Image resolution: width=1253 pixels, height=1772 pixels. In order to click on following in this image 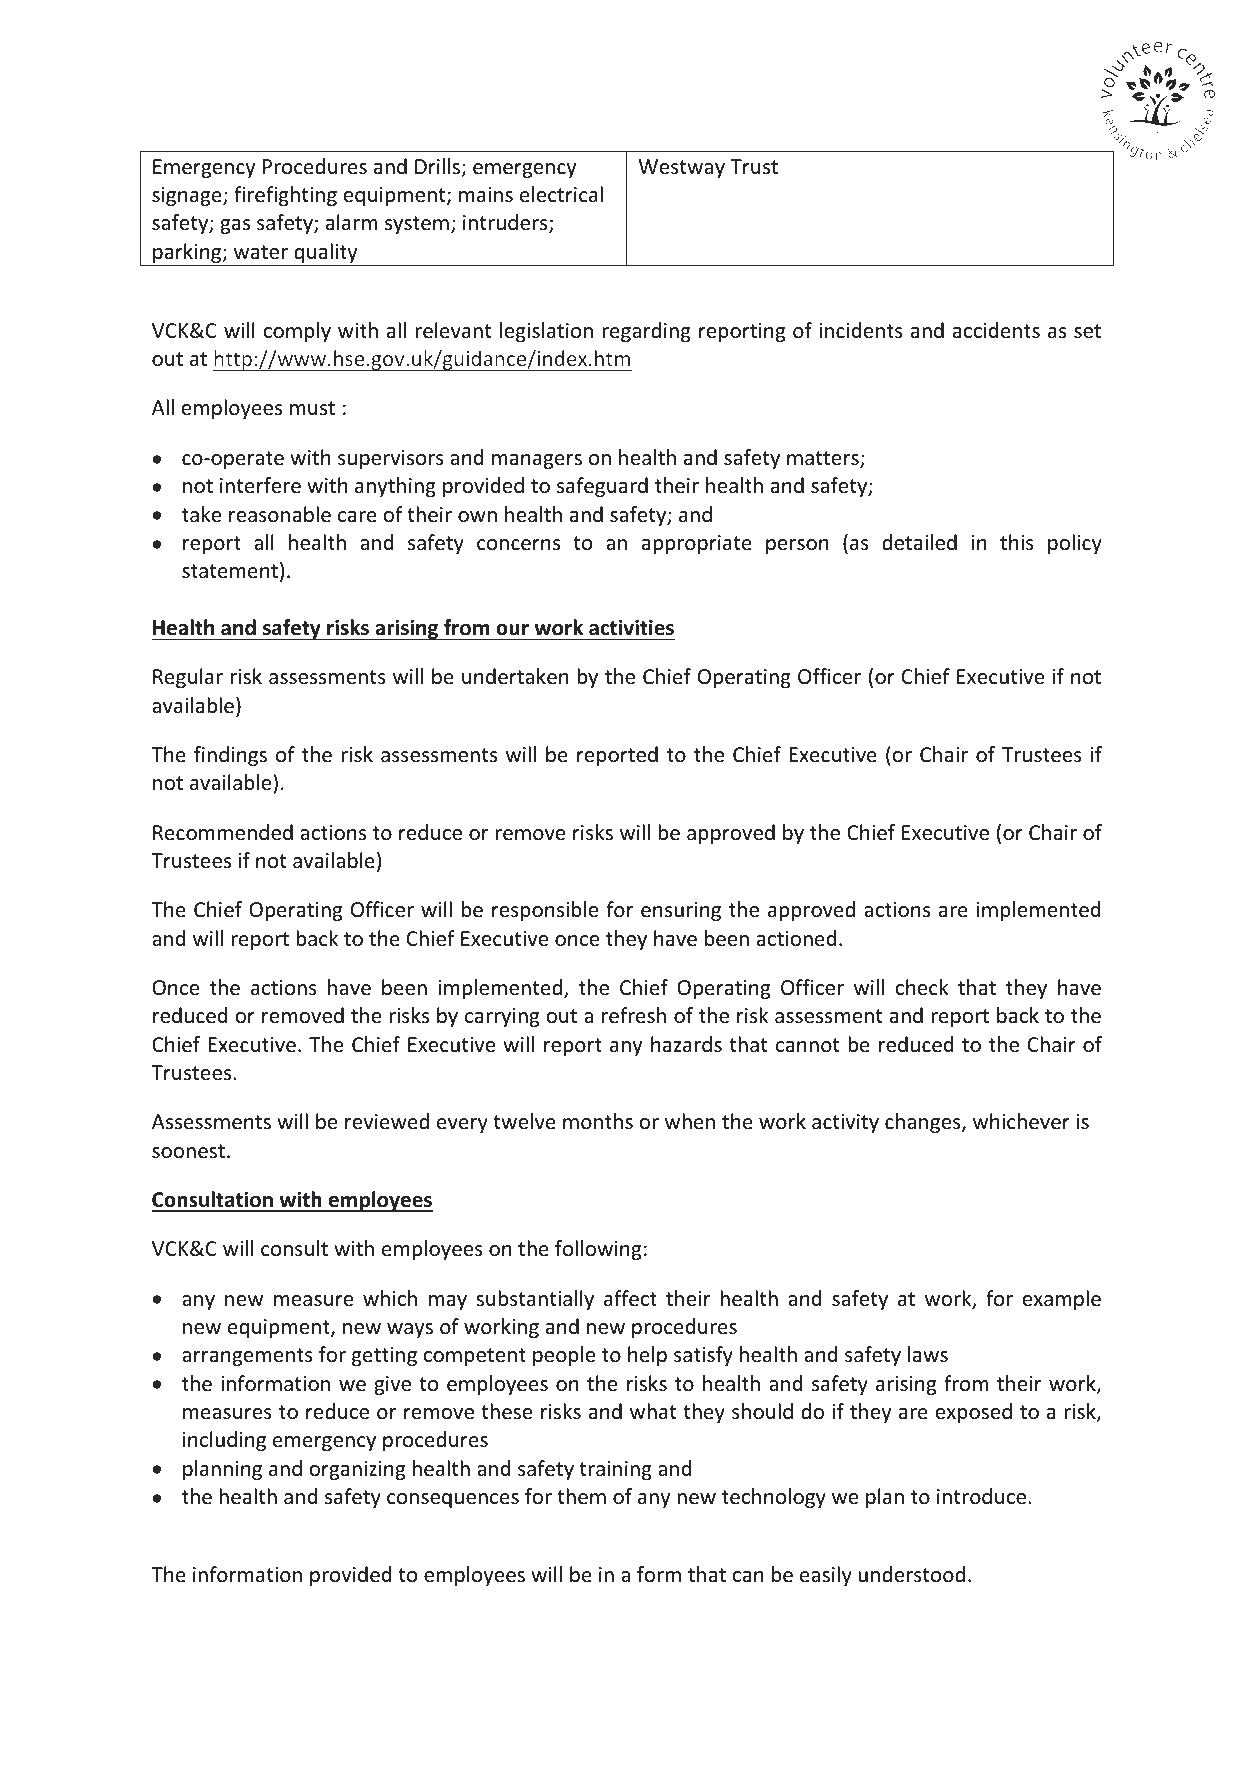, I will do `click(598, 1250)`.
